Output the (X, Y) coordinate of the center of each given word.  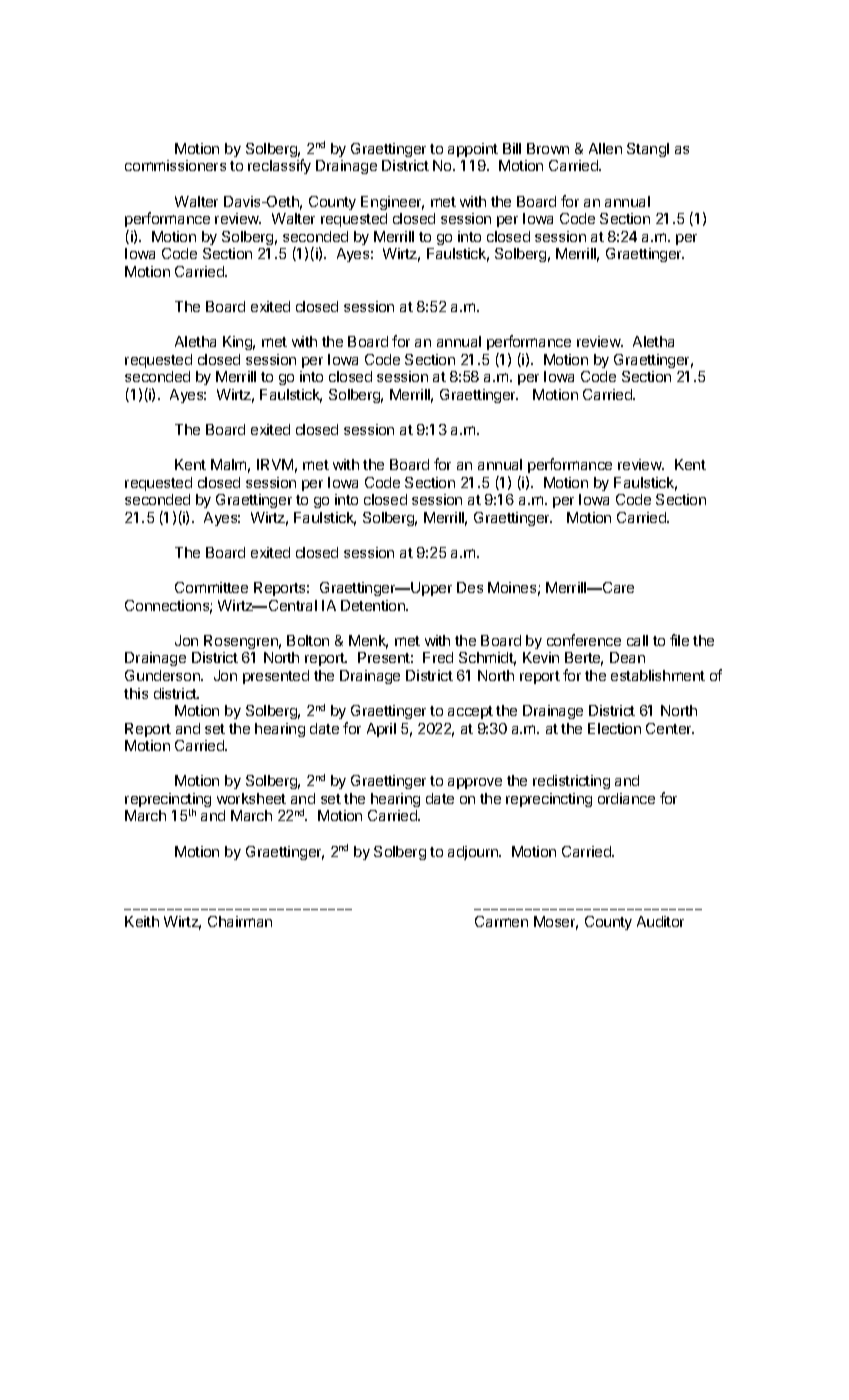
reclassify (279, 166)
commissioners (175, 165)
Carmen (501, 921)
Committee (211, 587)
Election (614, 728)
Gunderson (163, 675)
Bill (512, 148)
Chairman (240, 921)
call (637, 640)
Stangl (648, 150)
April (381, 730)
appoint (473, 150)
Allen (605, 148)
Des (470, 587)
